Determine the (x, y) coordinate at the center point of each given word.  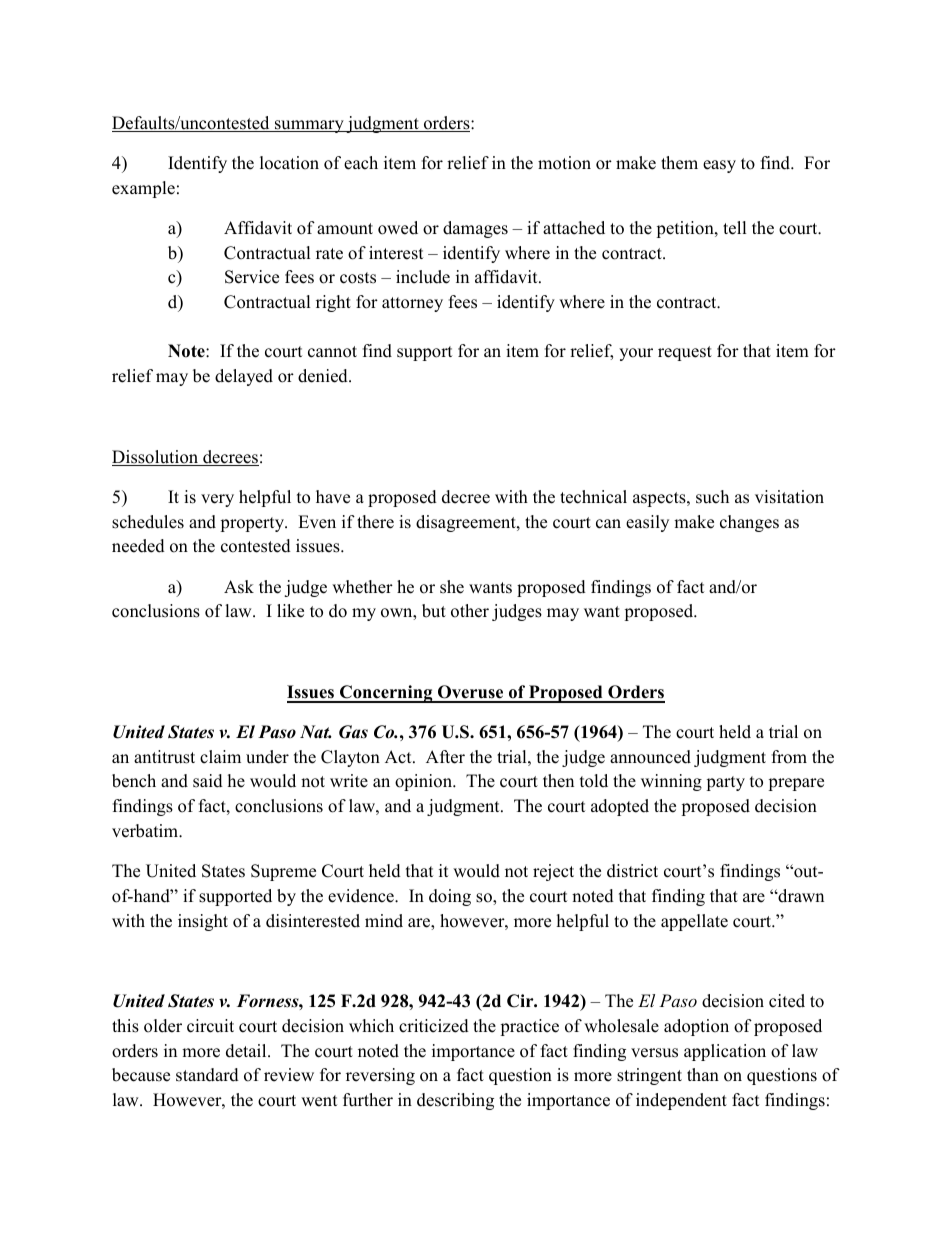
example (143, 189)
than (703, 1074)
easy (719, 166)
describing (455, 1101)
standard (207, 1075)
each (361, 163)
